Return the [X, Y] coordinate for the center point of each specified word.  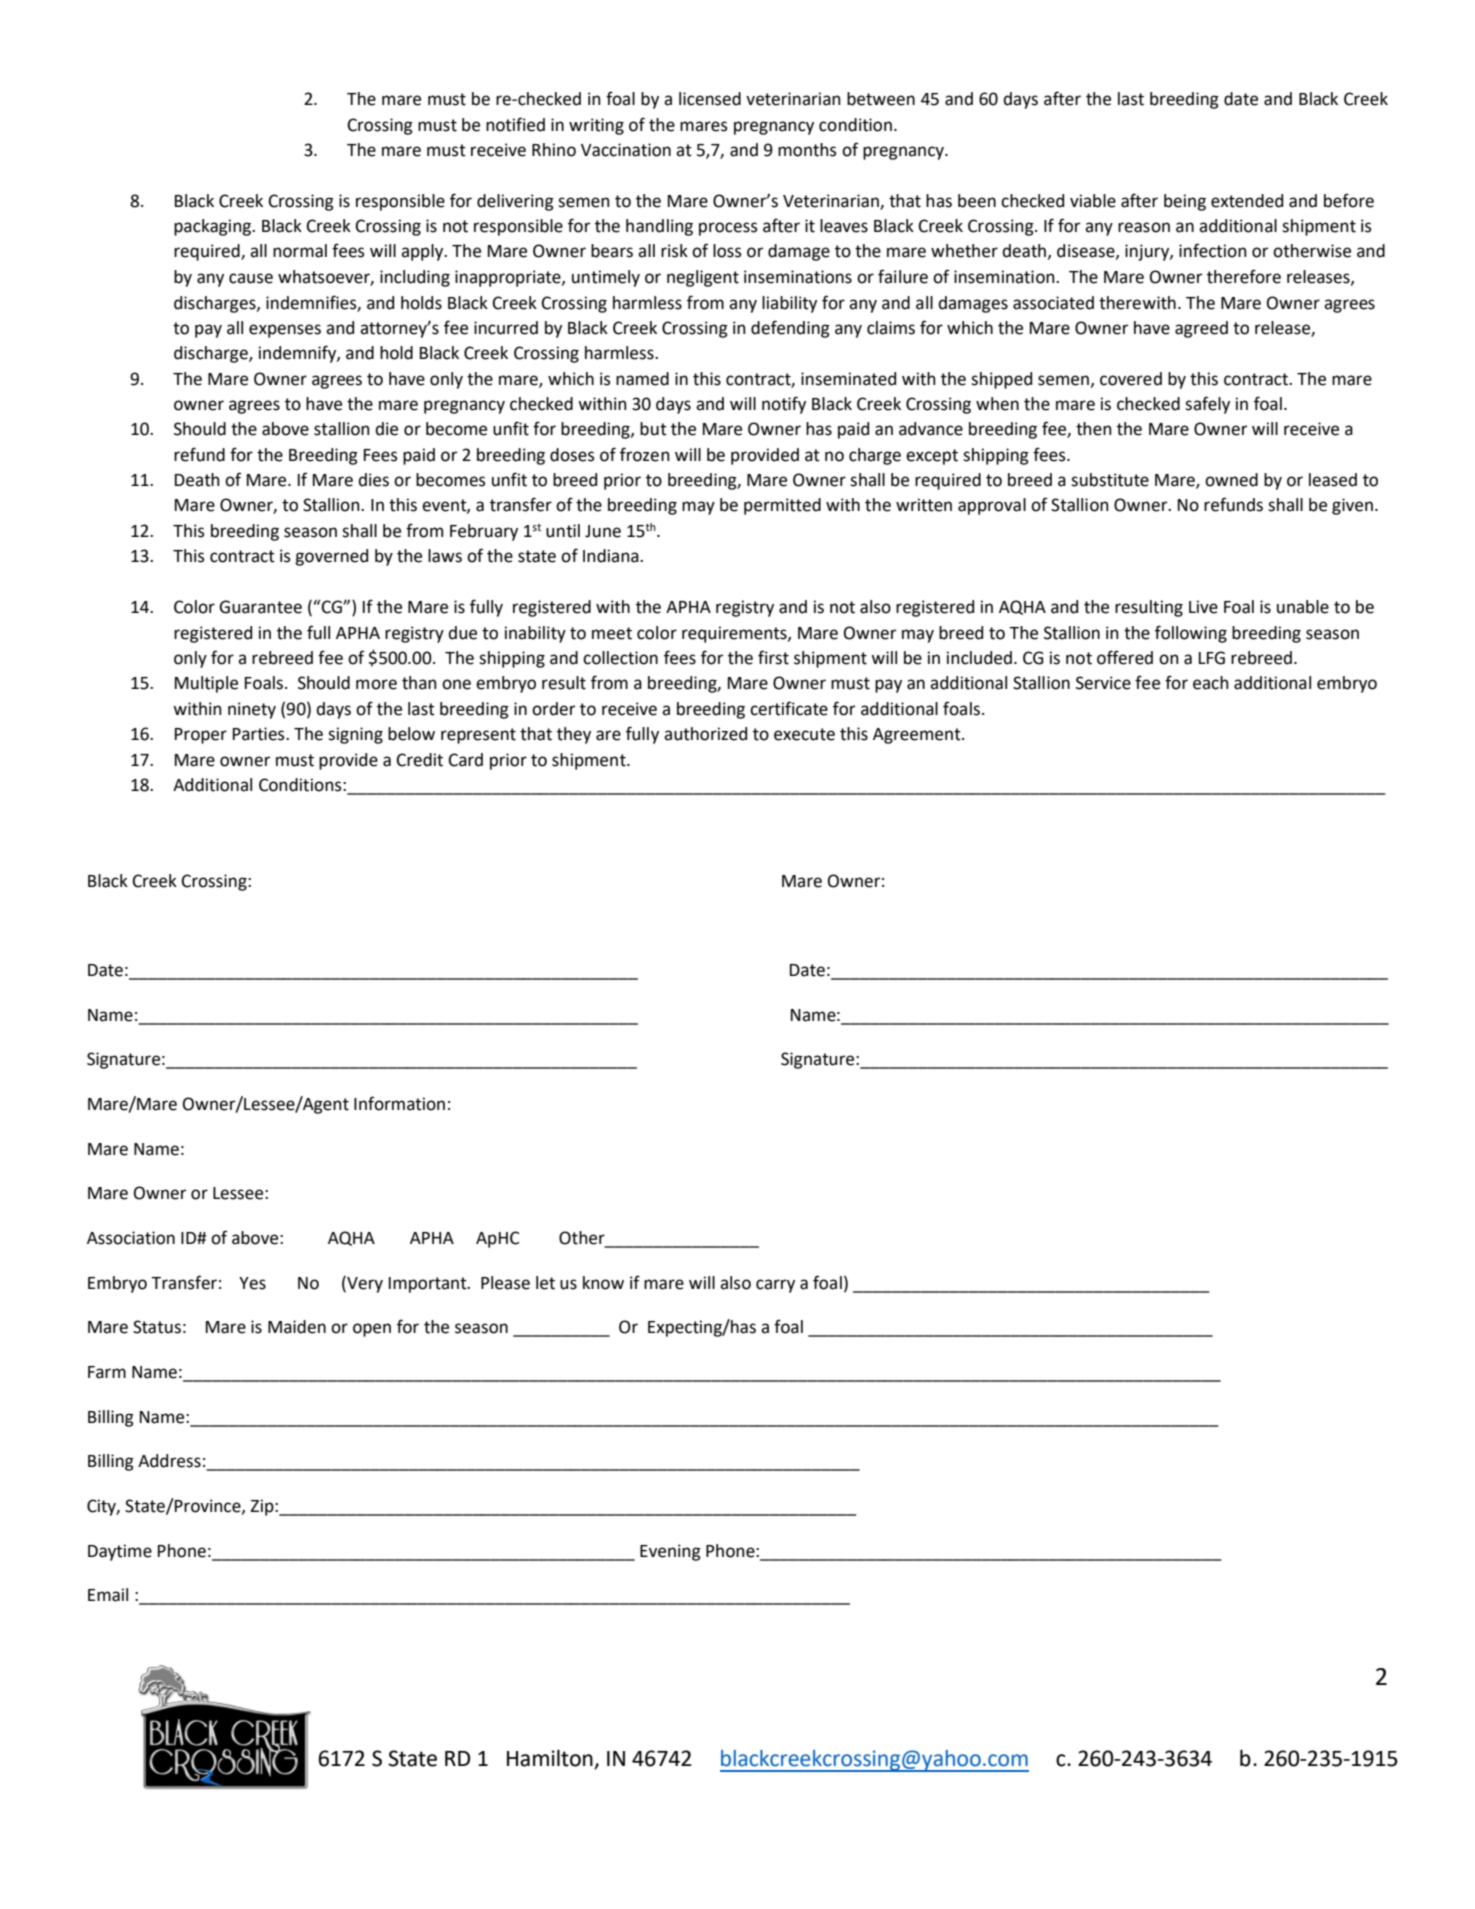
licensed [710, 99]
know [603, 1283]
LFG [1212, 658]
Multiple [206, 684]
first [773, 657]
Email [108, 1595]
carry [775, 1286]
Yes [252, 1283]
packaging [213, 227]
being [1185, 202]
